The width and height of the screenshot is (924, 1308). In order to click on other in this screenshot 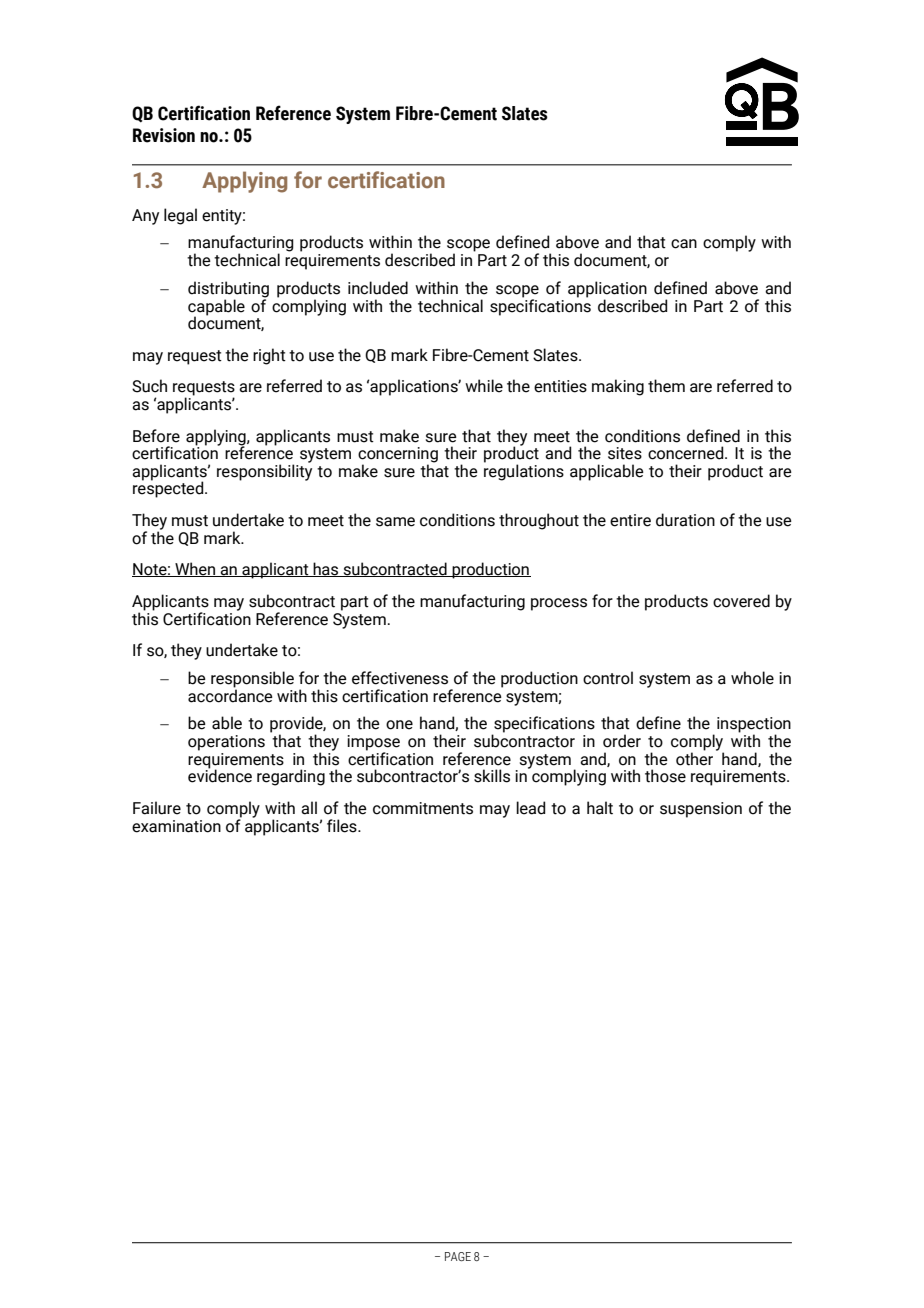, I will do `click(694, 758)`.
